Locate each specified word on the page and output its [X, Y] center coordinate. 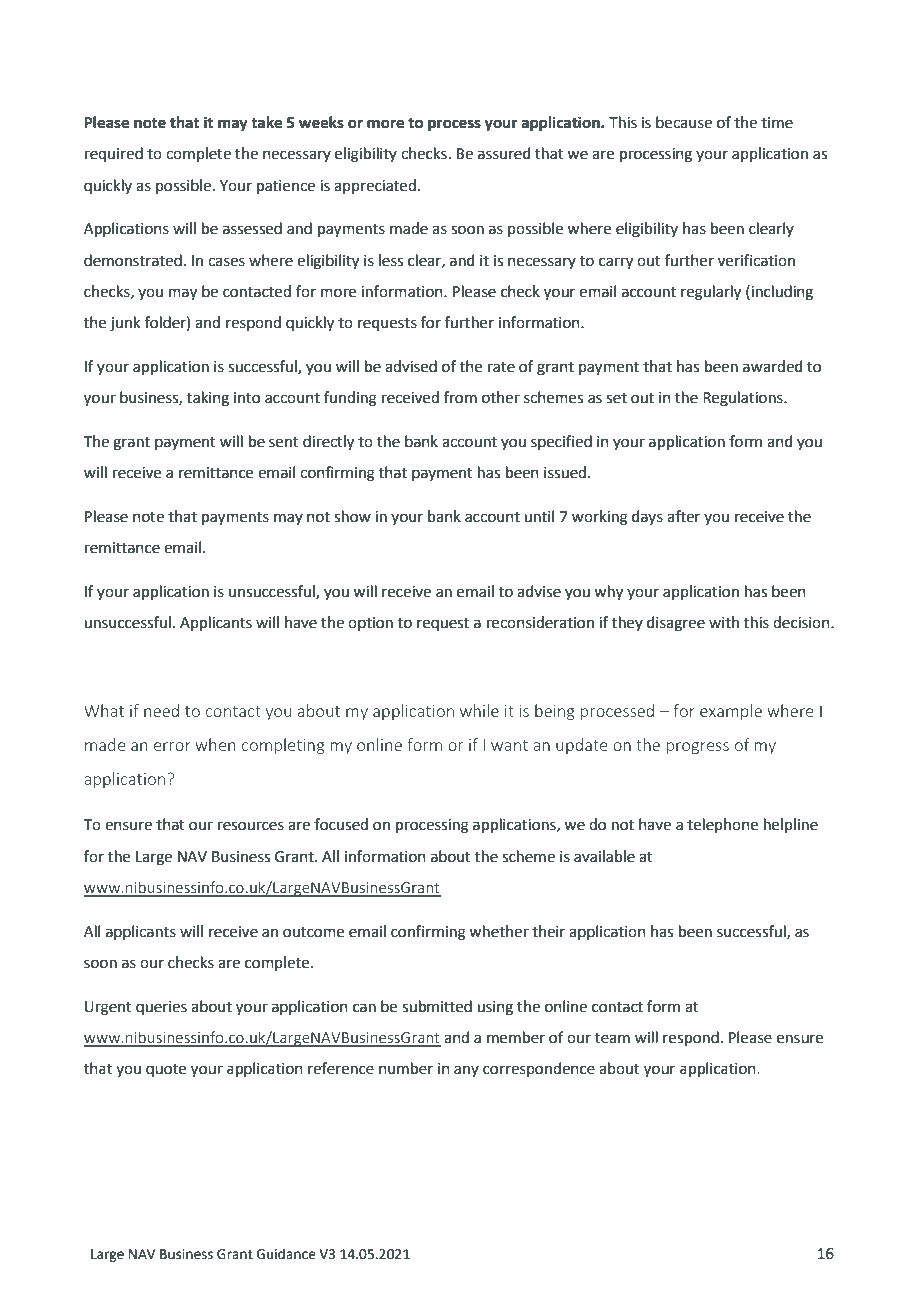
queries [161, 1008]
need [161, 710]
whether [499, 931]
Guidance [286, 1254]
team [612, 1038]
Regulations [744, 399]
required [114, 154]
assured [504, 153]
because [684, 122]
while [479, 710]
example [731, 712]
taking [208, 399]
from [460, 397]
